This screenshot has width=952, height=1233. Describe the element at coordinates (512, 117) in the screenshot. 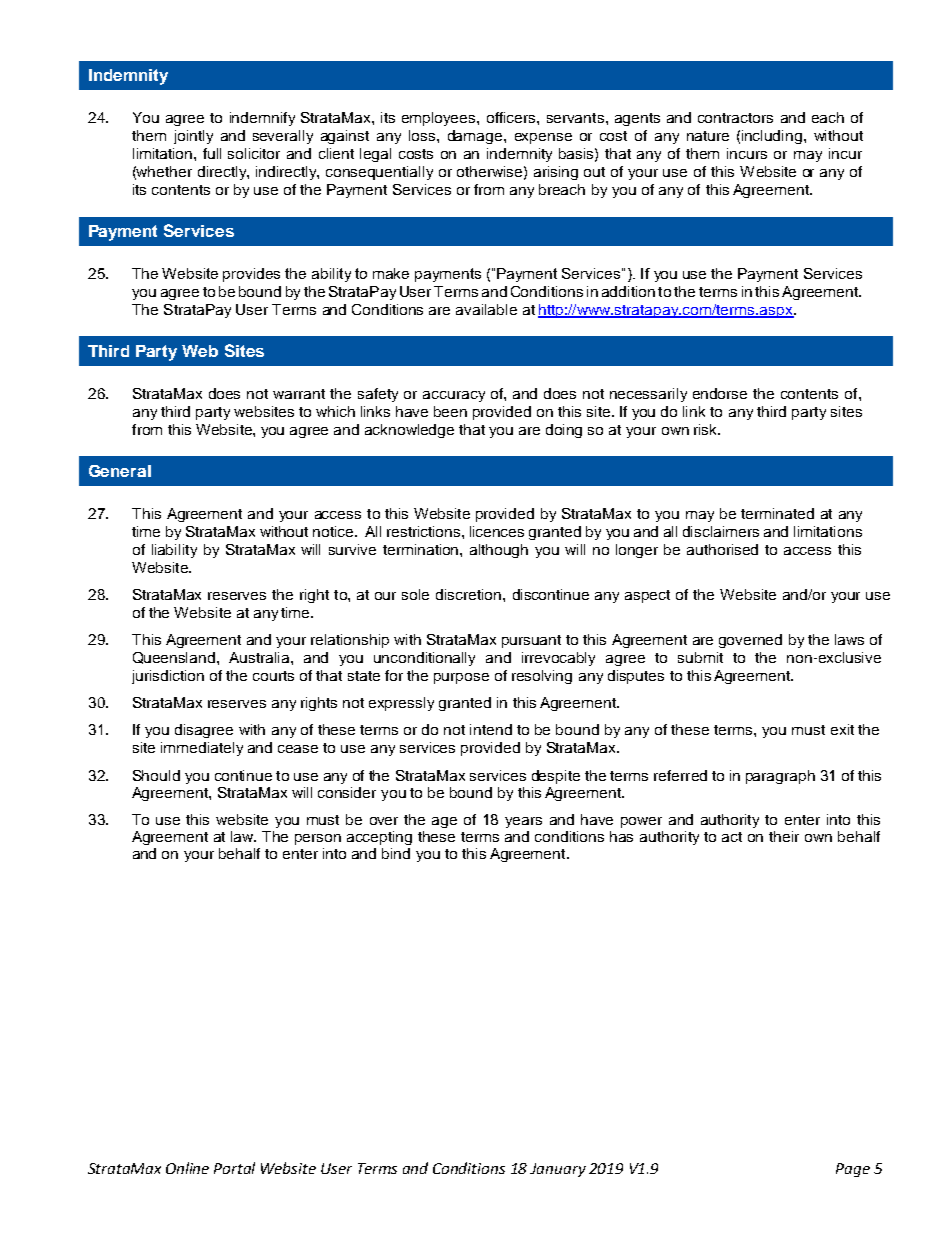

I see `officers` at that location.
